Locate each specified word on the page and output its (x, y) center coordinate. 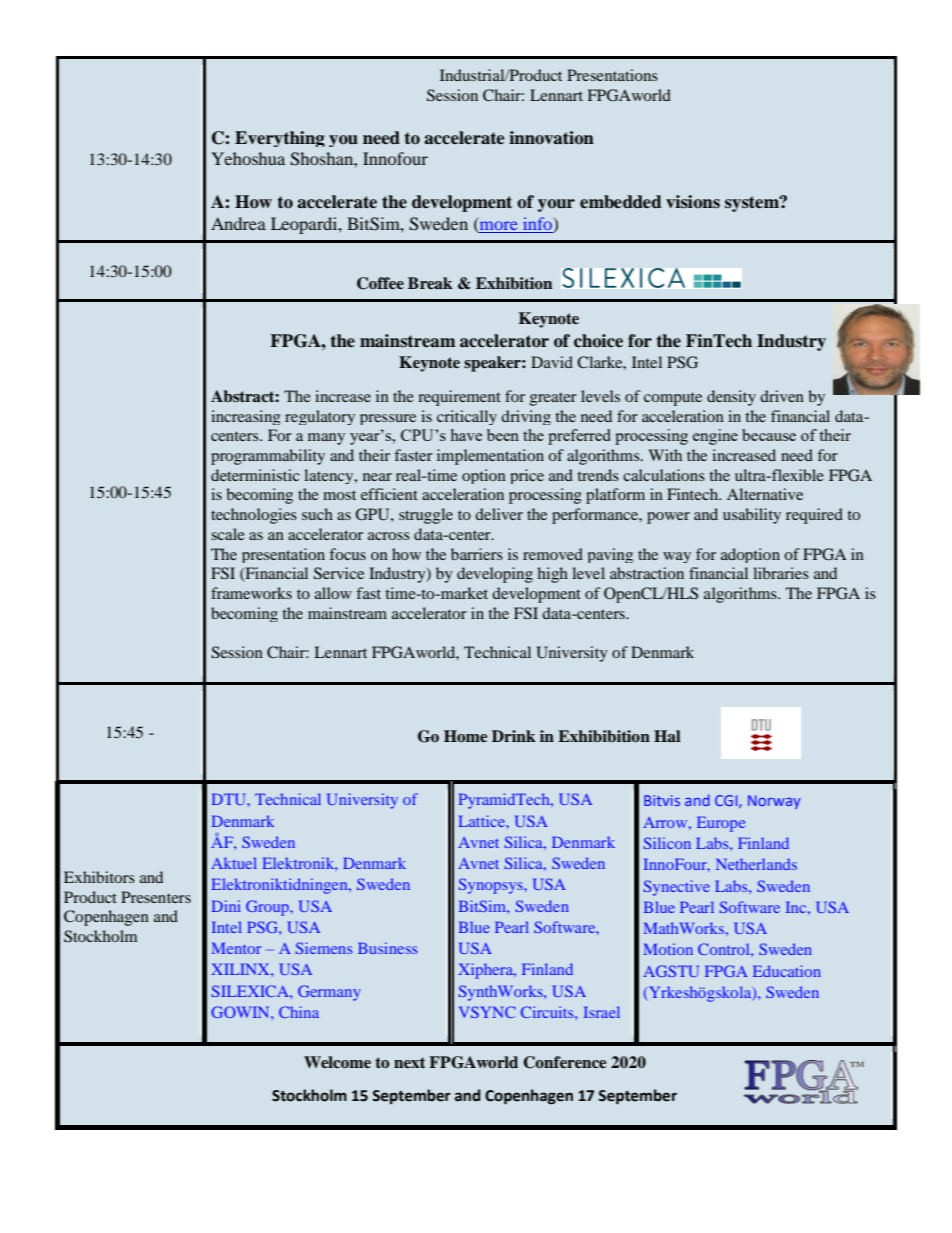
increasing (246, 417)
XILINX (241, 969)
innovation (551, 138)
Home (465, 736)
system (753, 204)
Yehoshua (248, 158)
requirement (459, 398)
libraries (781, 573)
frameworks (251, 593)
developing (495, 575)
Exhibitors (99, 877)
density (731, 398)
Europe (721, 824)
